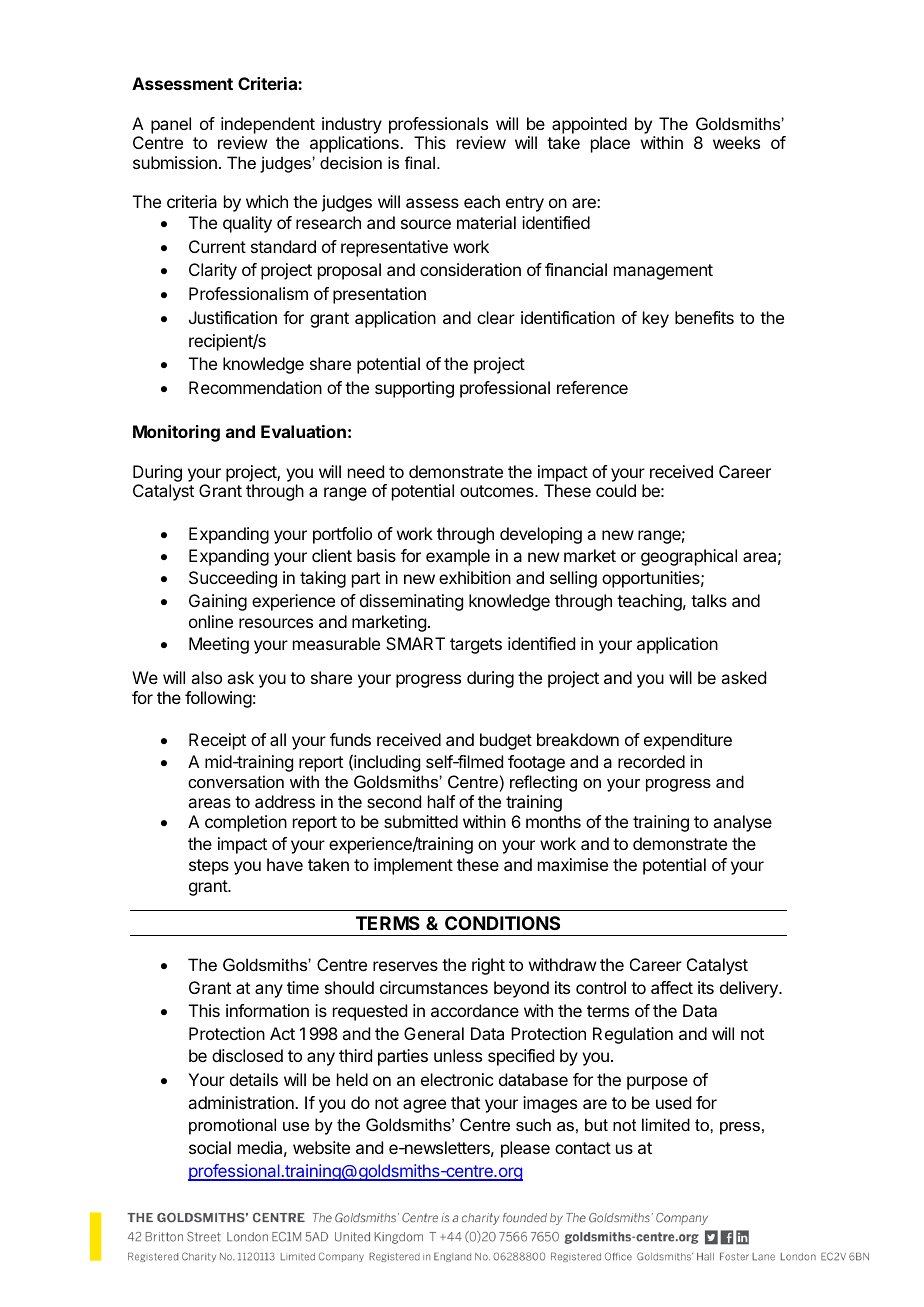  What do you see at coordinates (709, 600) in the screenshot?
I see `talks` at bounding box center [709, 600].
